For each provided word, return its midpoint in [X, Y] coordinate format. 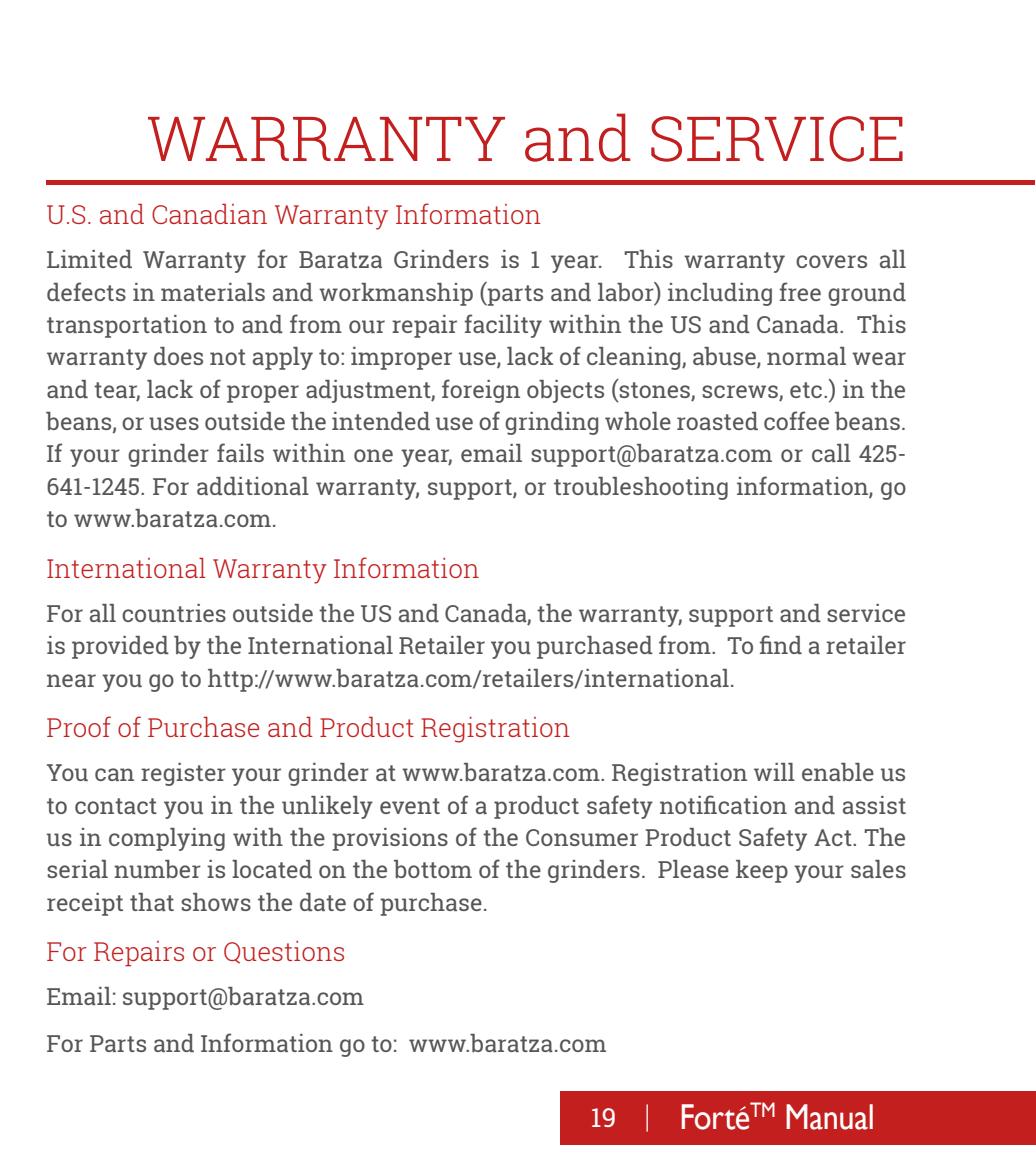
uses [174, 423]
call [831, 453]
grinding [551, 423]
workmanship [396, 294]
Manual [829, 1117]
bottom [433, 869]
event [410, 806]
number [157, 869]
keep [762, 871]
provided [120, 647]
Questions [284, 952]
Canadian [209, 213]
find [781, 644]
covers [831, 261]
